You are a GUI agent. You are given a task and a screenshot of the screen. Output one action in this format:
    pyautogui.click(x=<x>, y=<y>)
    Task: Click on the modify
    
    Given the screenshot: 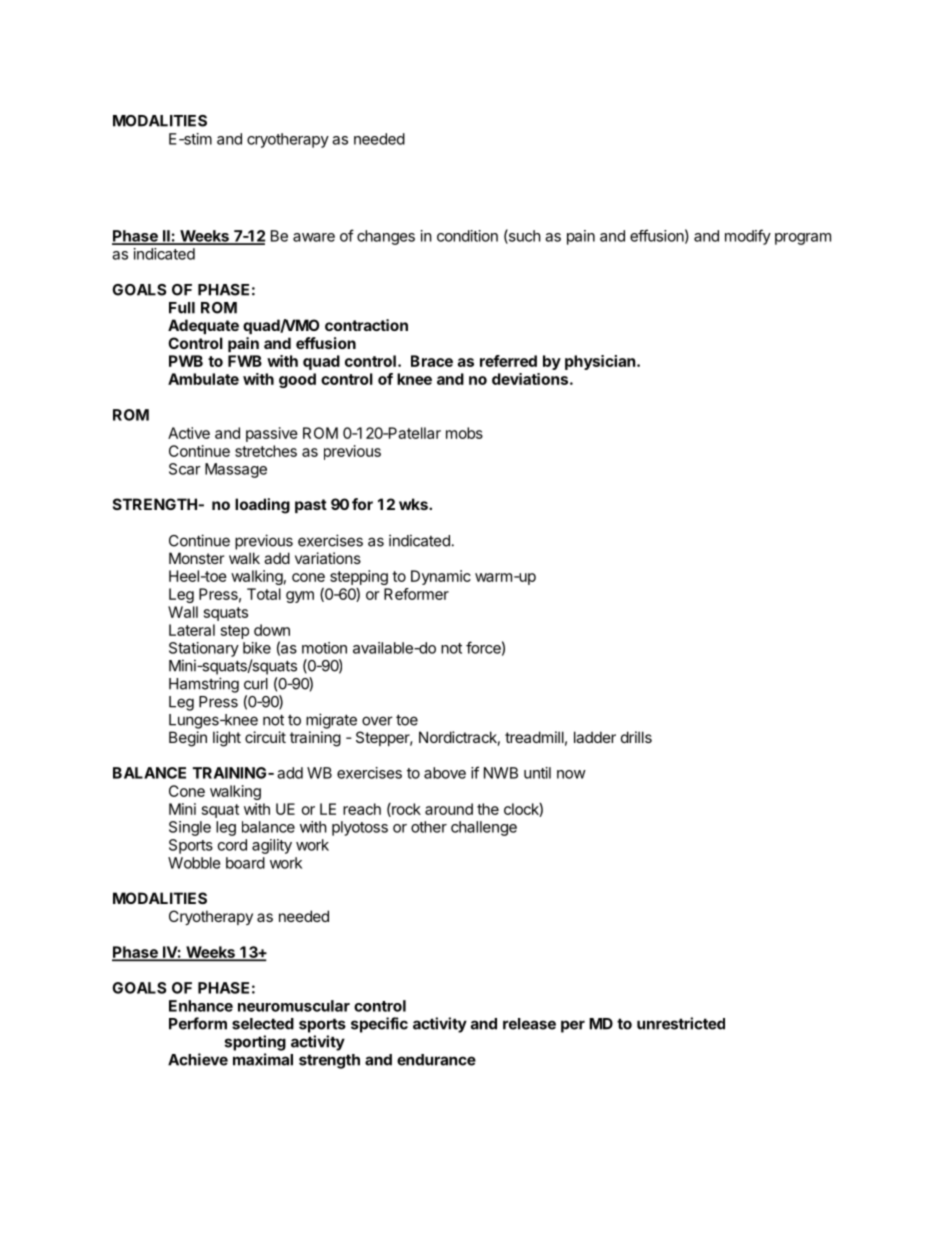 What is the action you would take?
    pyautogui.click(x=748, y=237)
